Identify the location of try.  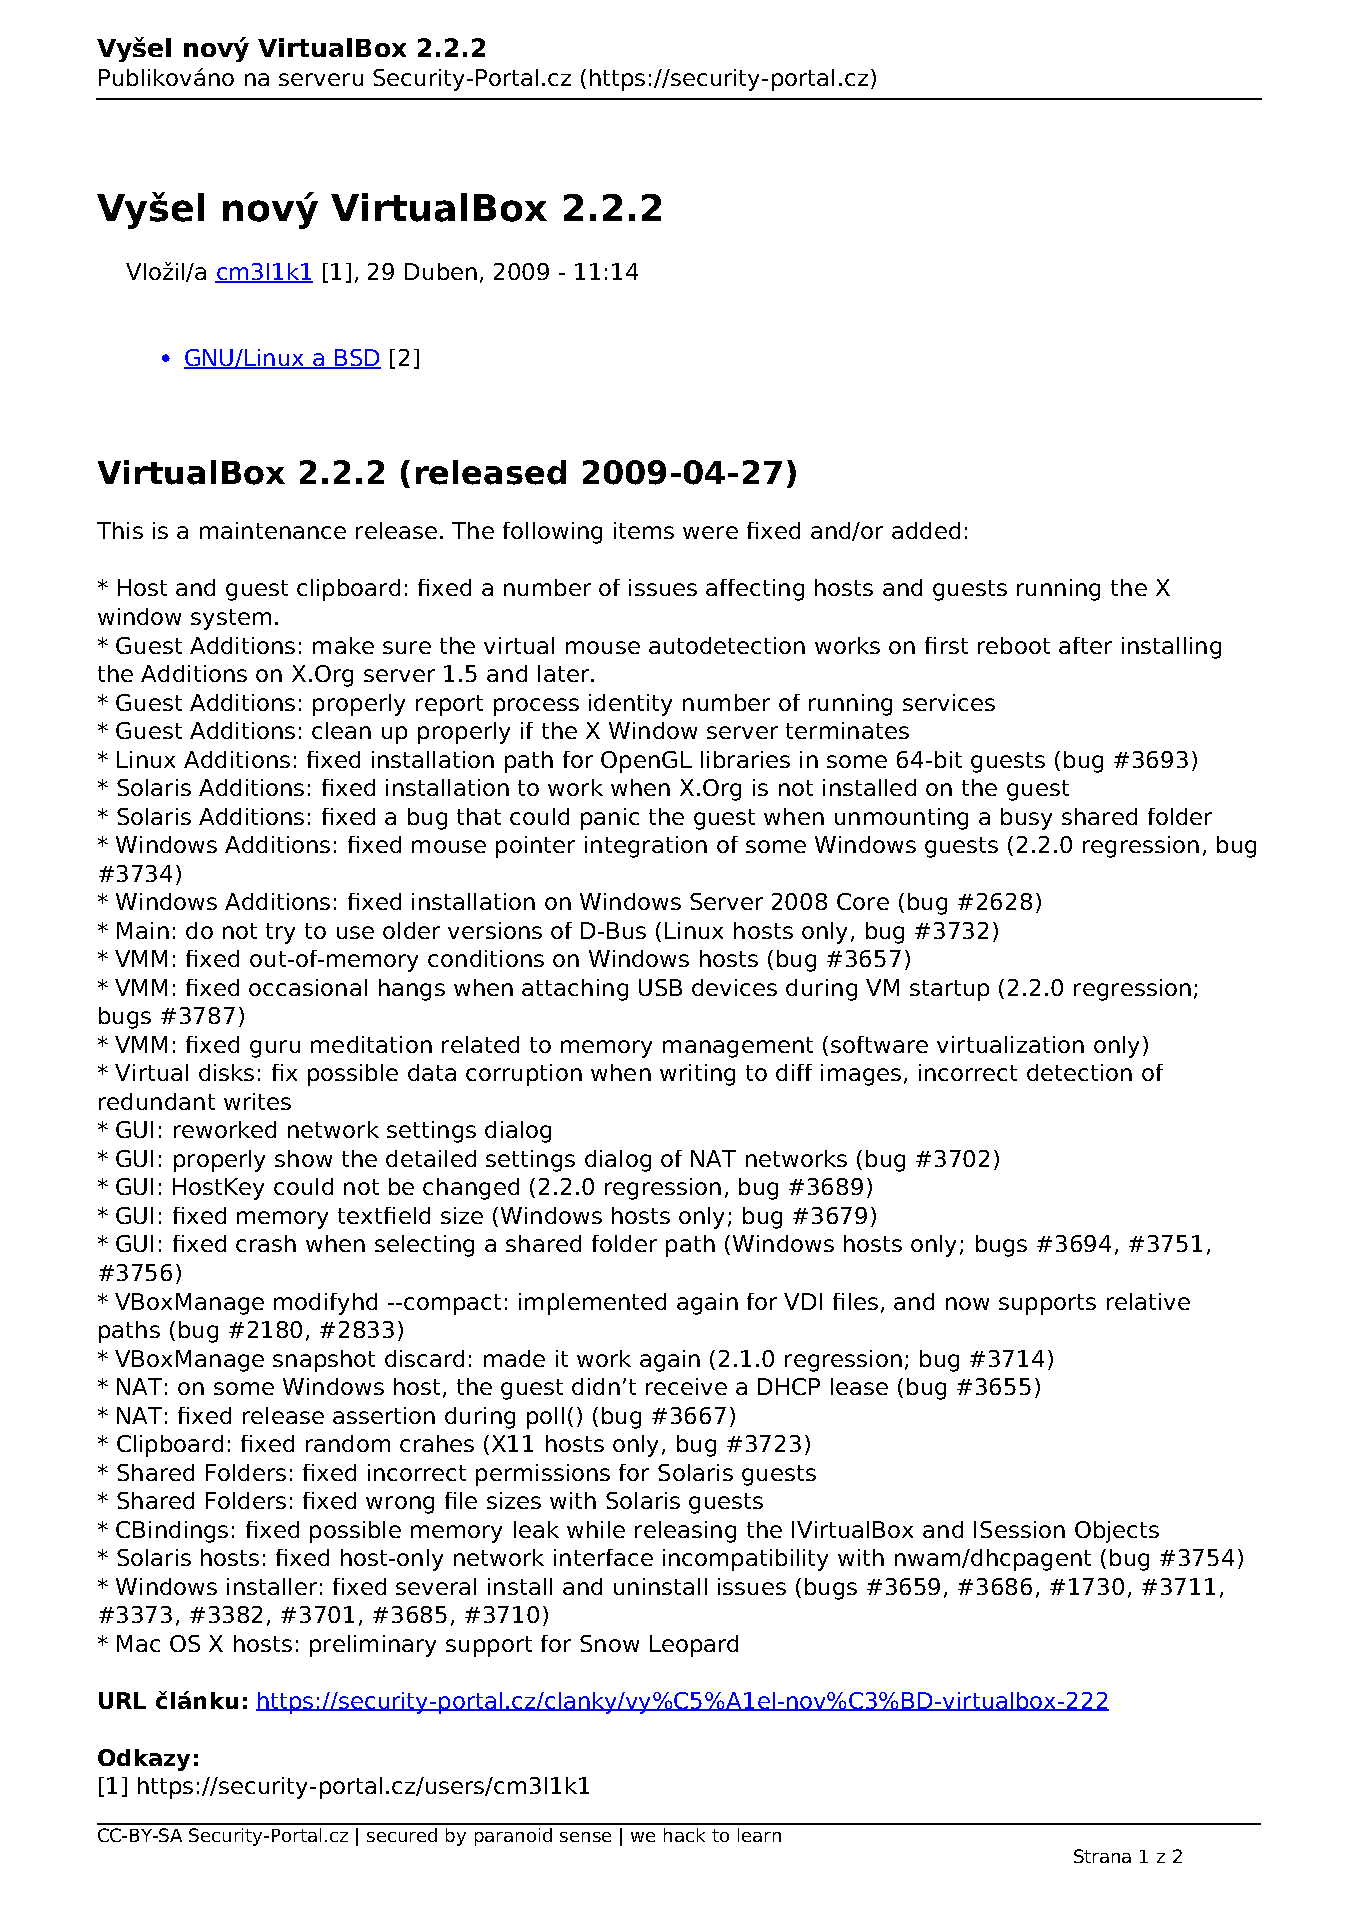
(280, 933).
